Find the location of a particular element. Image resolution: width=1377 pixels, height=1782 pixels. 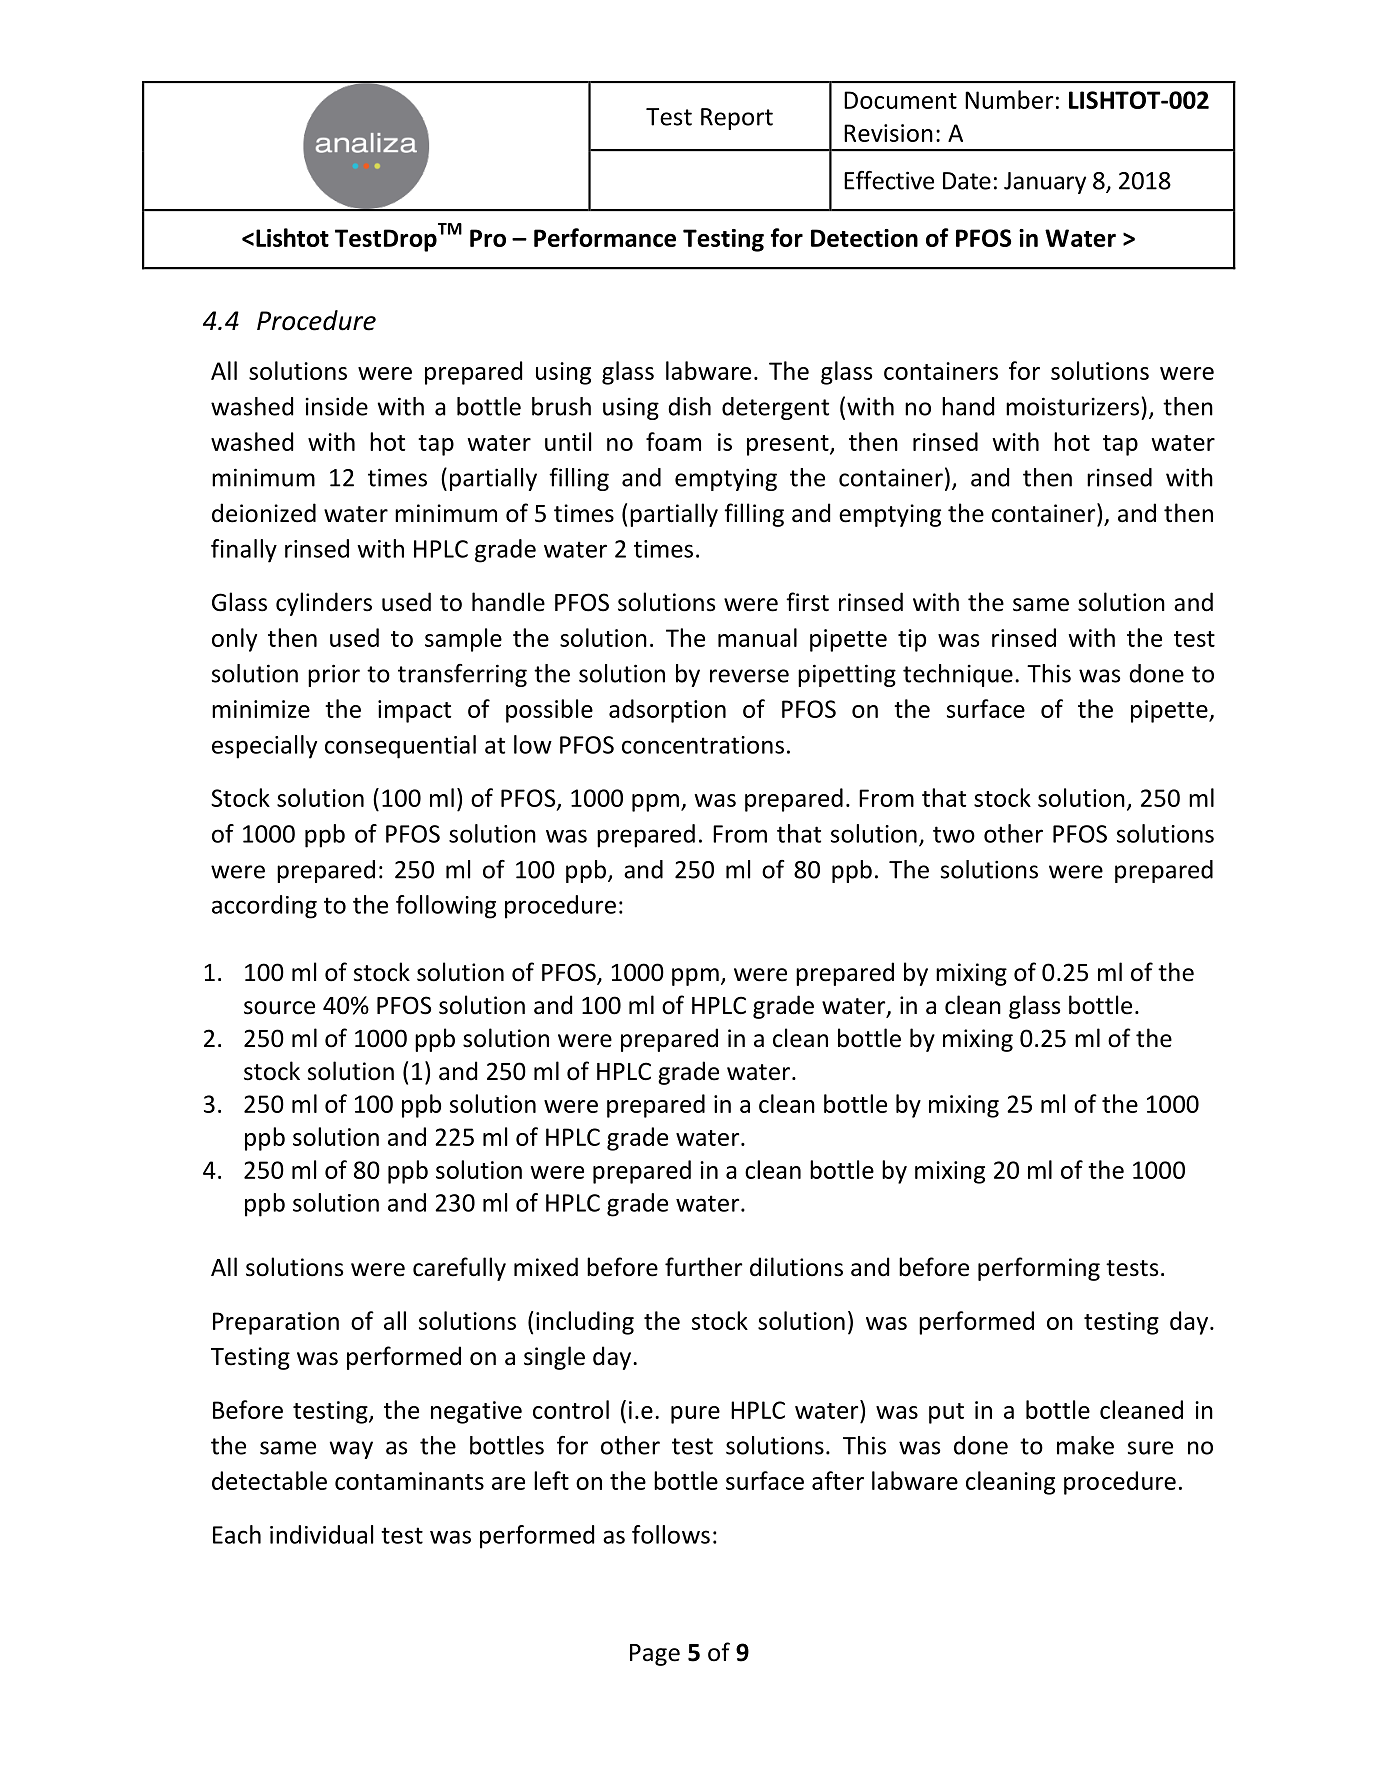

source is located at coordinates (279, 1008).
